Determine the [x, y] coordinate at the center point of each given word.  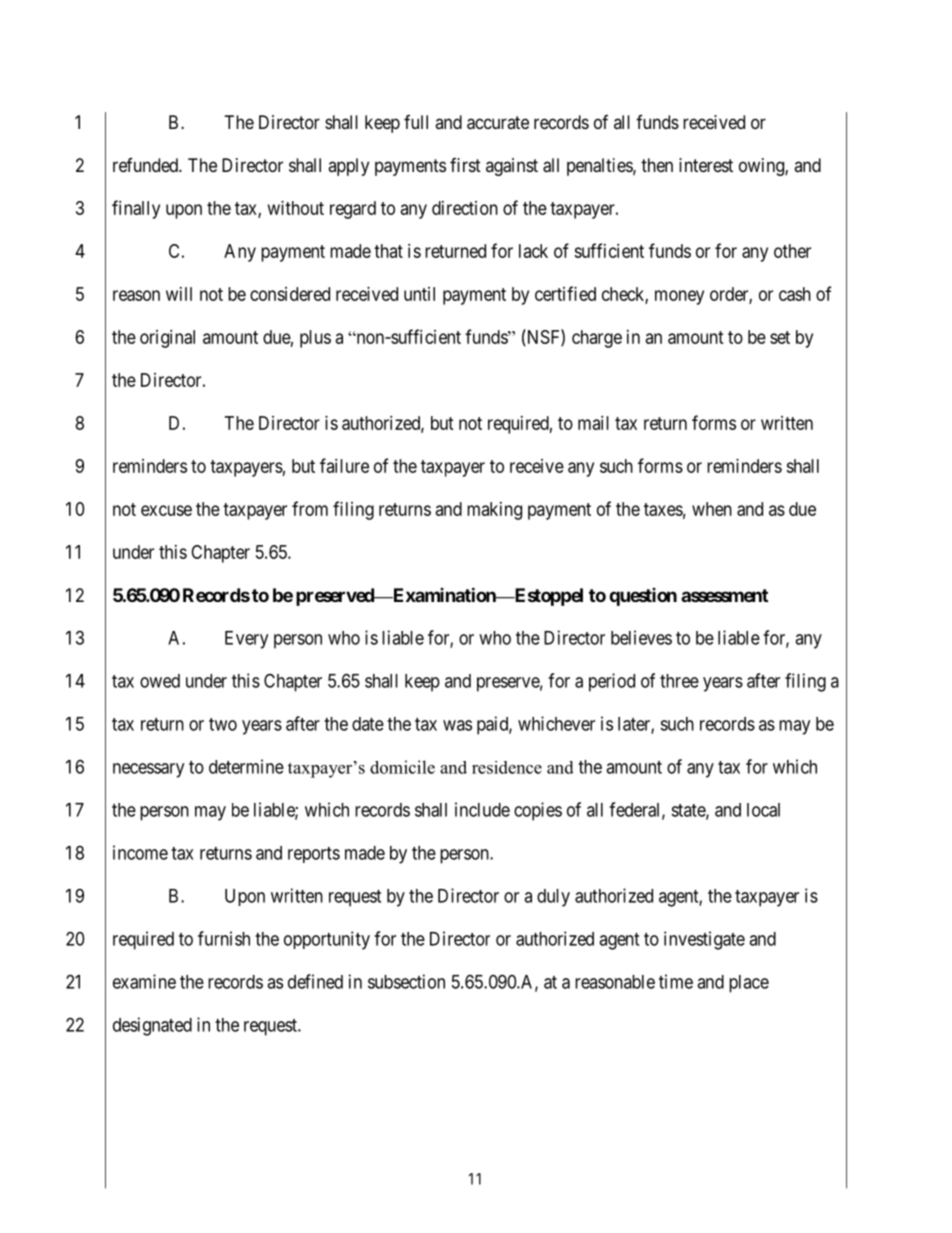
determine [246, 766]
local [763, 810]
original [167, 339]
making [494, 511]
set [780, 337]
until [419, 294]
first [465, 165]
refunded [146, 165]
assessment [724, 595]
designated [152, 1026]
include [482, 809]
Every [246, 640]
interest [706, 165]
